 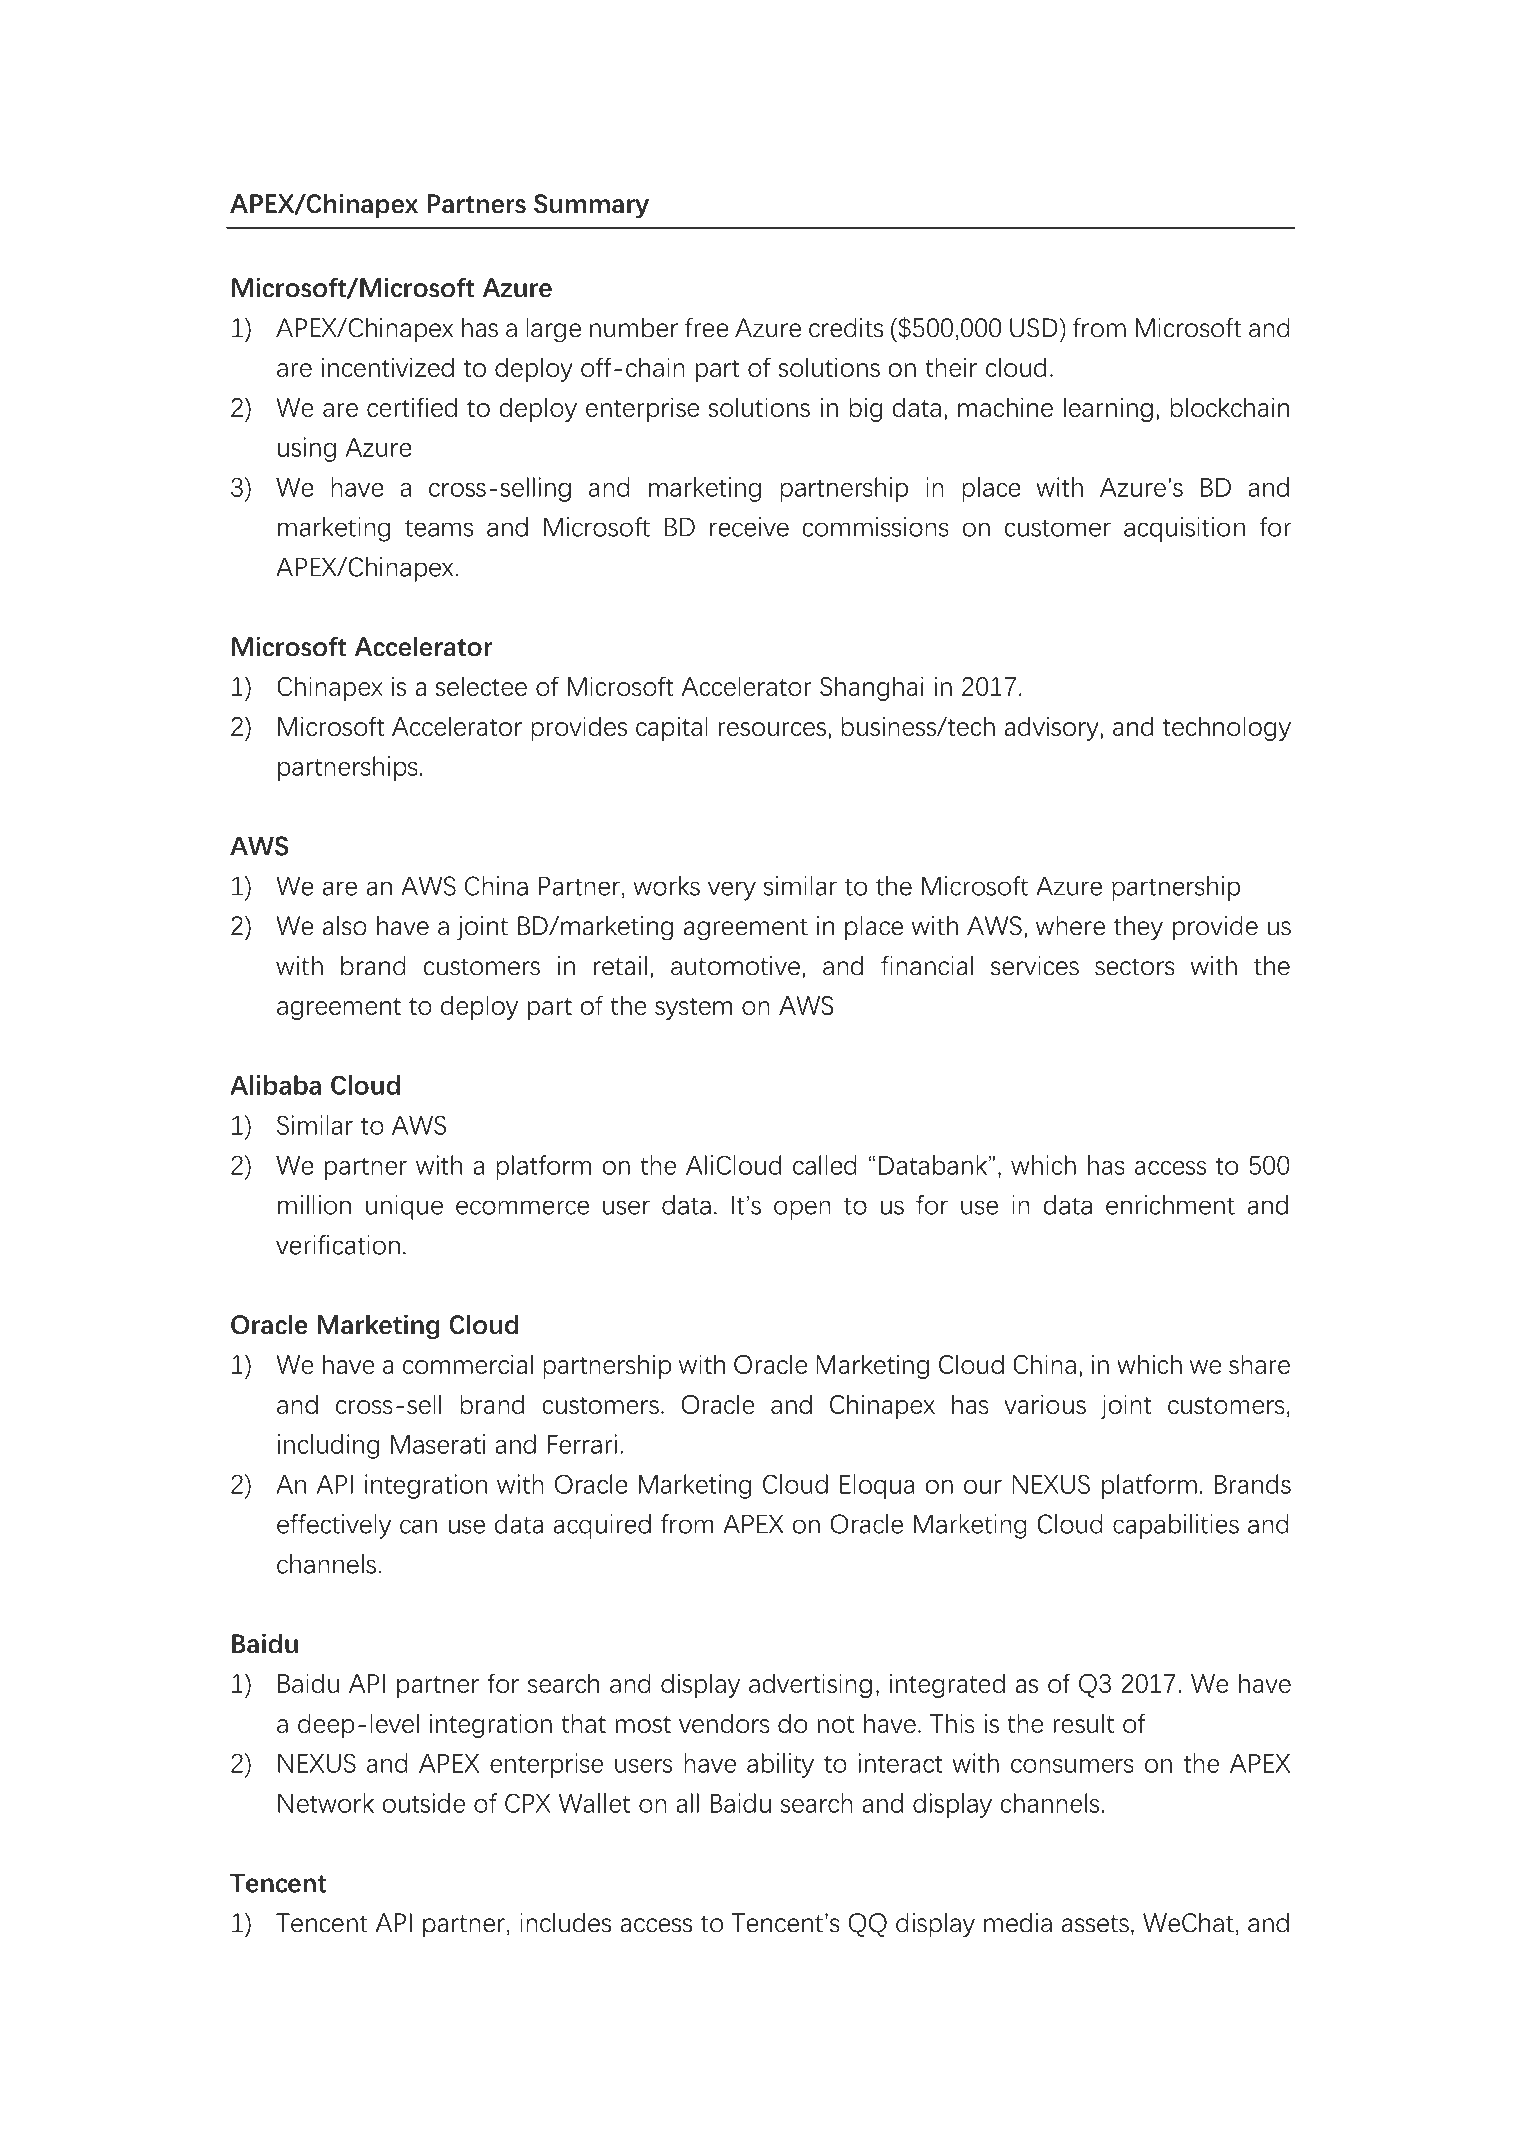 What do you see at coordinates (780, 1765) in the screenshot?
I see `ability` at bounding box center [780, 1765].
